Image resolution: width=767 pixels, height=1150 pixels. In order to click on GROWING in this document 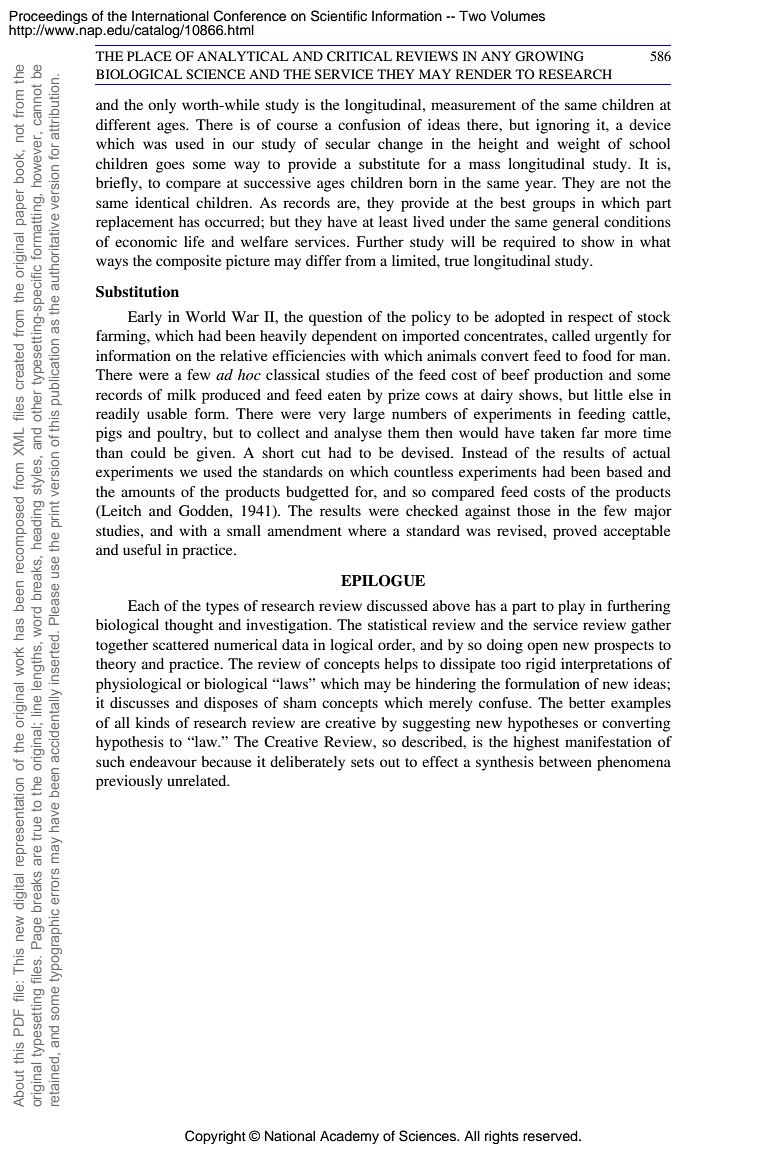, I will do `click(549, 56)`.
